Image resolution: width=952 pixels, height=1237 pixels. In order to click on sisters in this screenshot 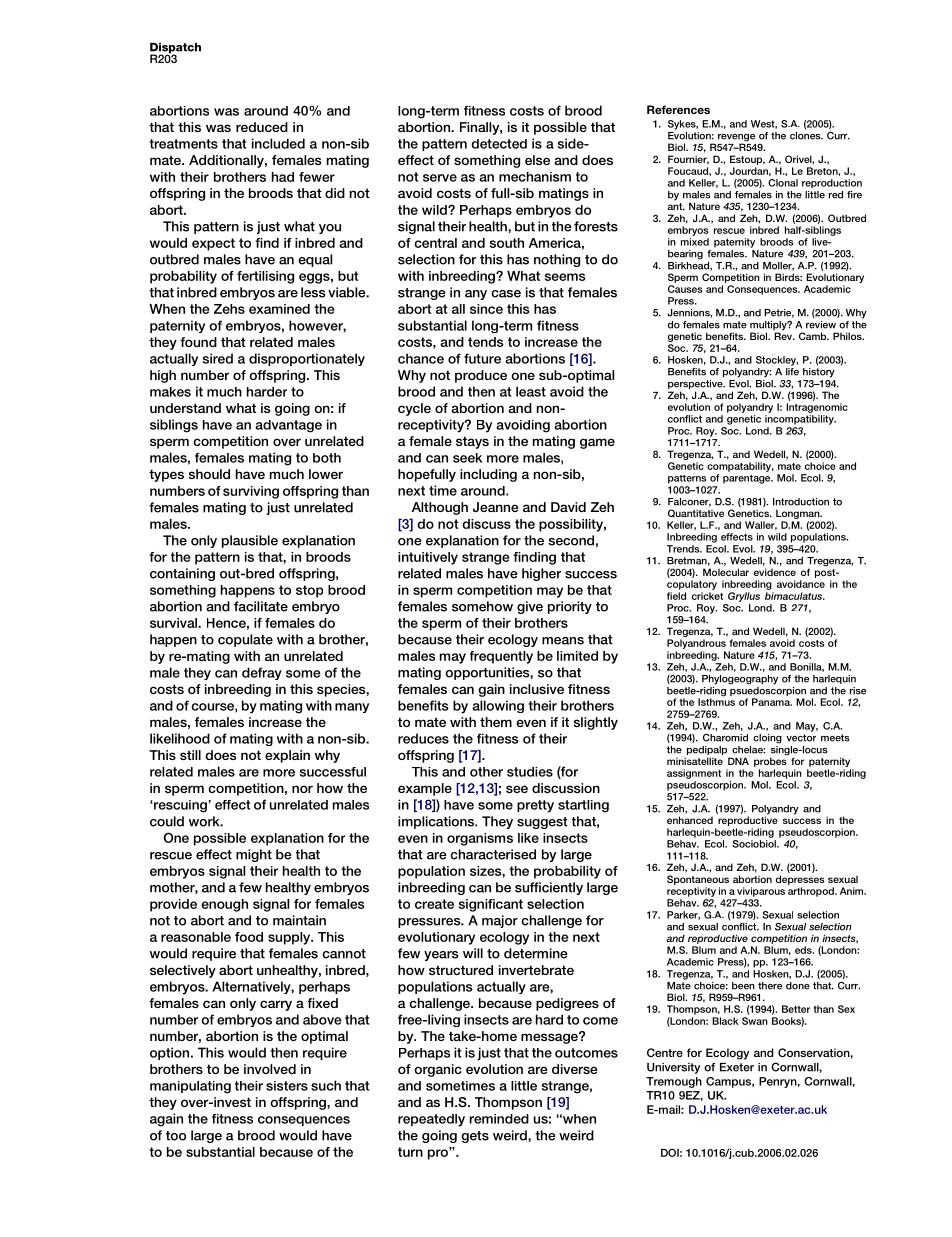, I will do `click(287, 1086)`.
